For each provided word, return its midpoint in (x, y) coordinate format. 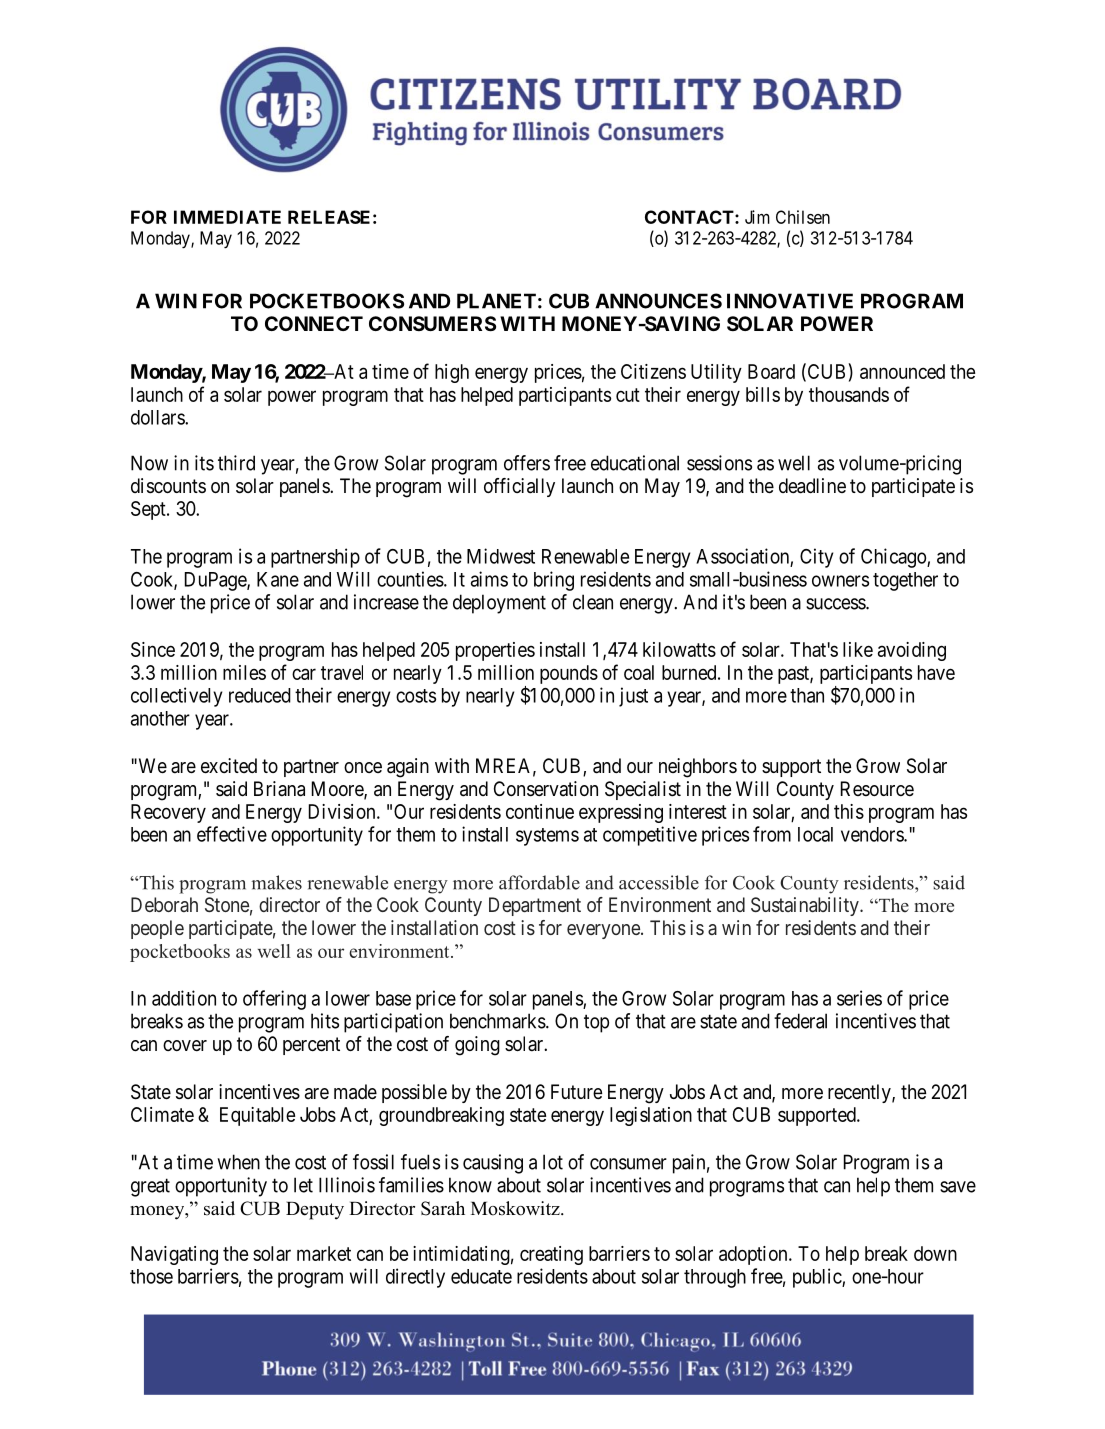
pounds (569, 674)
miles (244, 672)
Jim (757, 217)
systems (547, 837)
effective (232, 834)
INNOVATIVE (790, 301)
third (236, 463)
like (858, 649)
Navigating (174, 1255)
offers (527, 463)
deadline (812, 486)
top (596, 1023)
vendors (873, 834)
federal (800, 1021)
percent (311, 1046)
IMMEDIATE (227, 217)
